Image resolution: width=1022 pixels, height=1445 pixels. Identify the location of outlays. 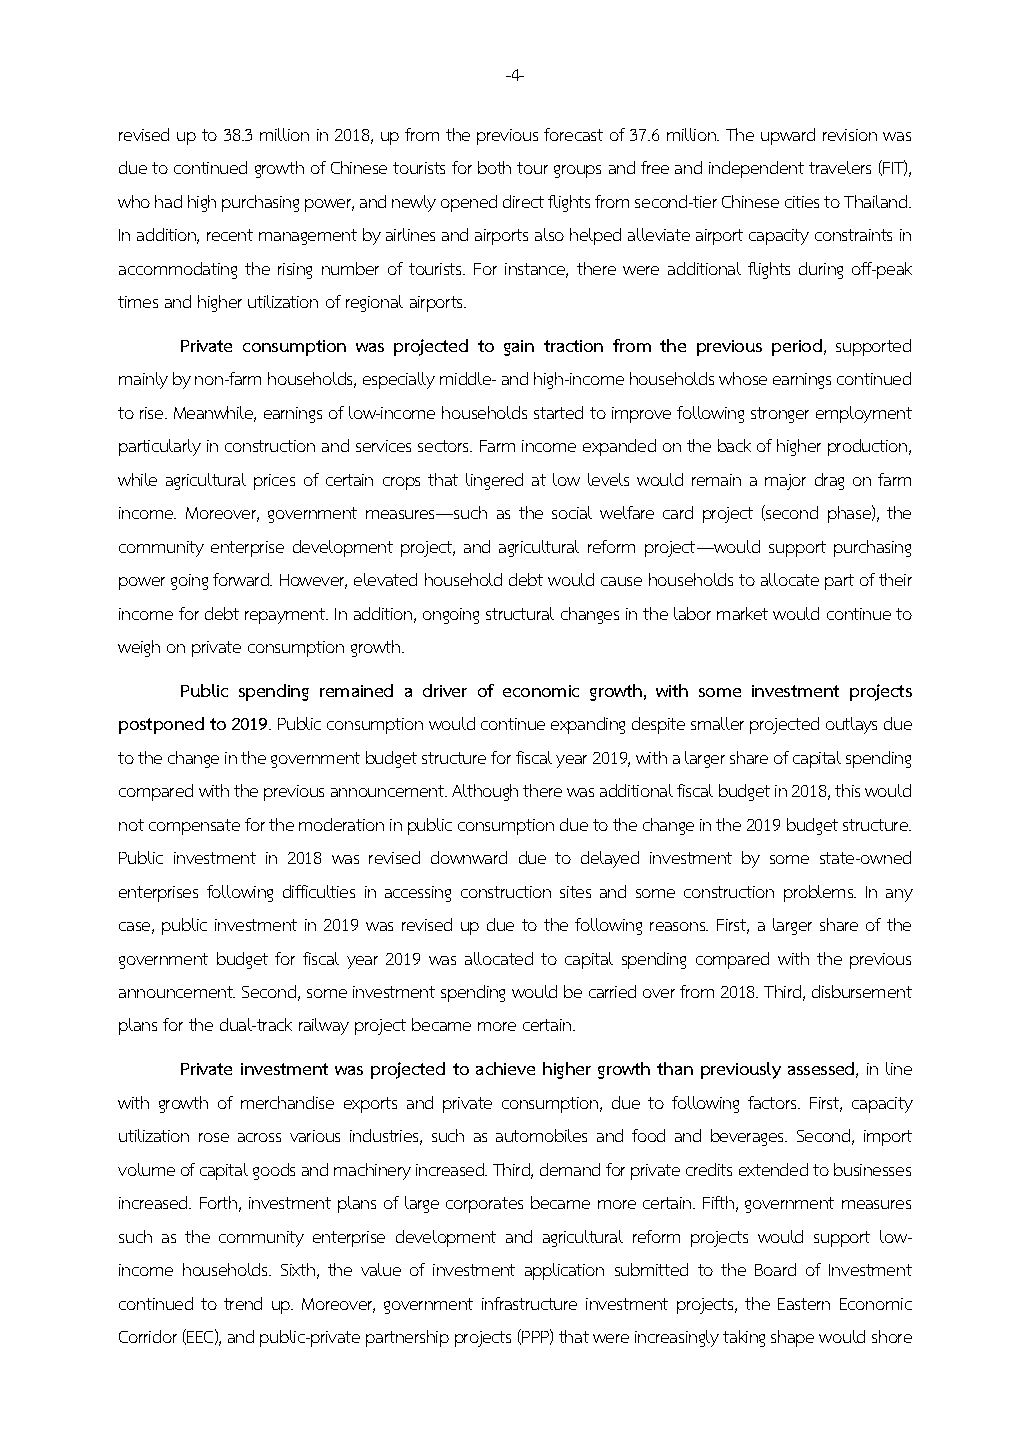
(851, 725).
